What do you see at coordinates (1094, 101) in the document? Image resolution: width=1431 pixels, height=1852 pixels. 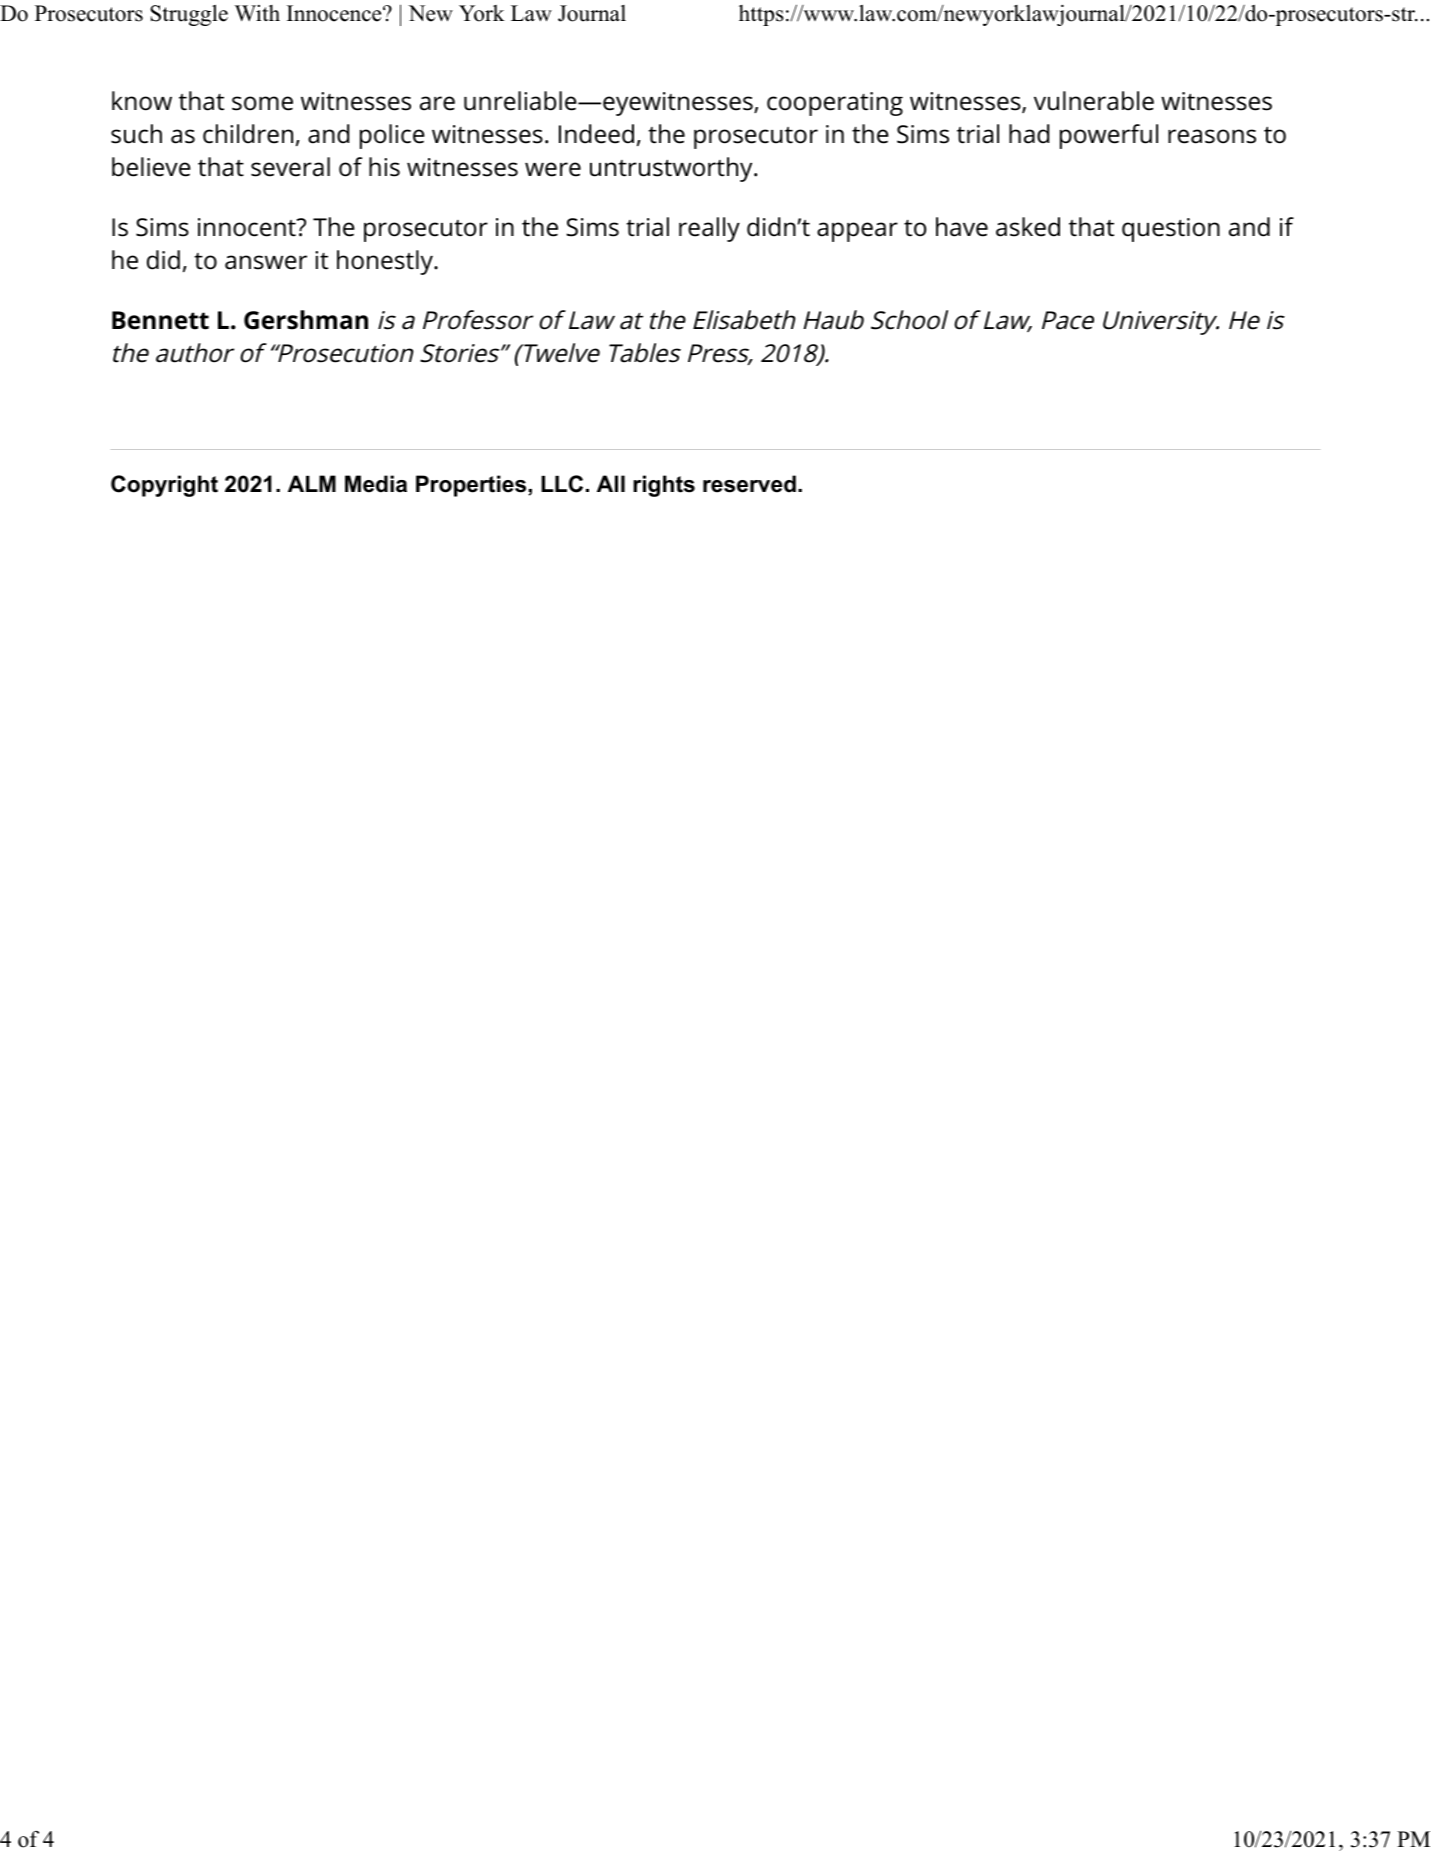 I see `vulnerable` at bounding box center [1094, 101].
